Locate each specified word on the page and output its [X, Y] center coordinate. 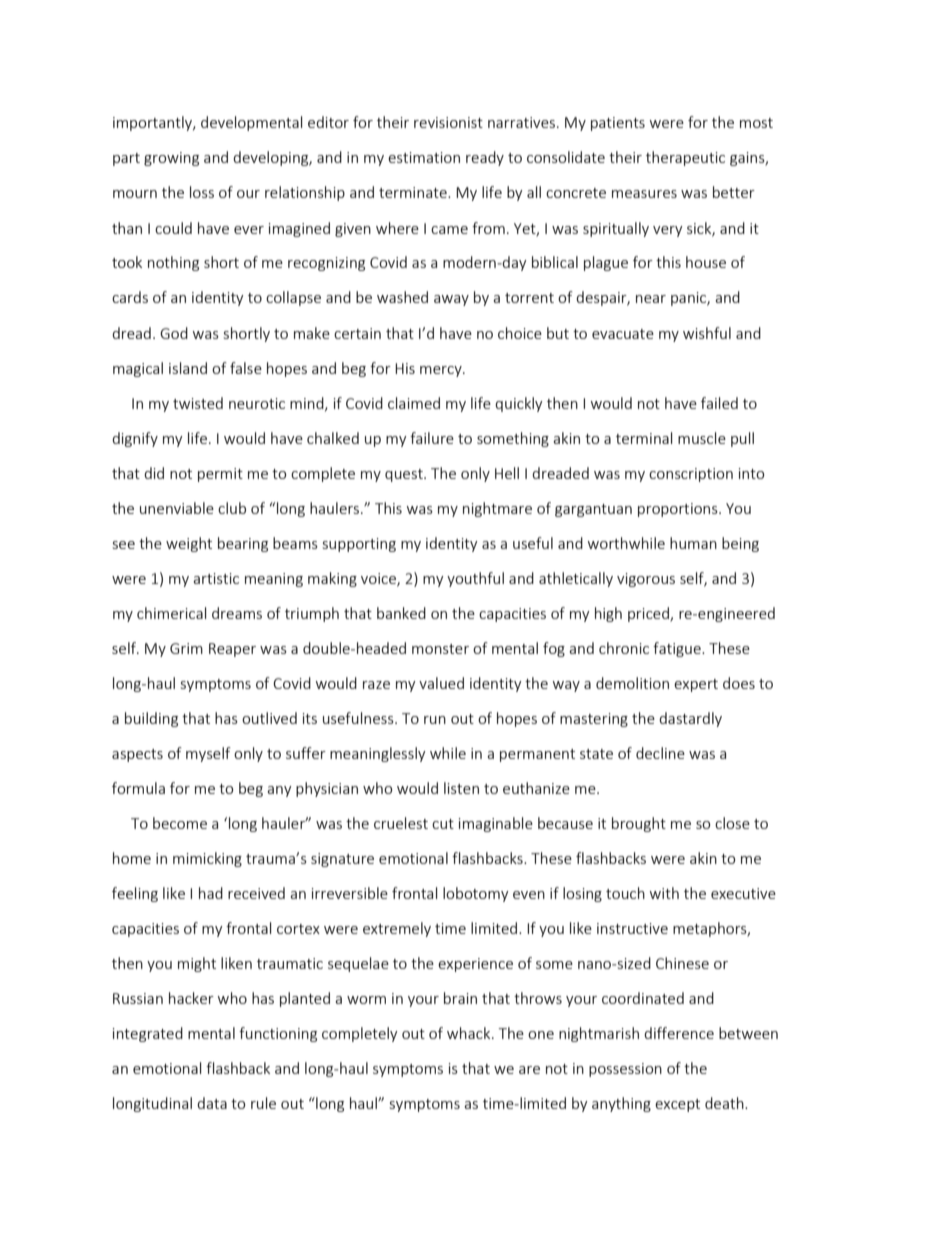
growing [171, 159]
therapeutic [685, 158]
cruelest [401, 823]
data [212, 1103]
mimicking [207, 859]
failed [719, 403]
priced [649, 614]
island [188, 368]
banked [401, 613]
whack [470, 1033]
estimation [424, 157]
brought [639, 824]
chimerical [171, 613]
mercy [442, 371]
